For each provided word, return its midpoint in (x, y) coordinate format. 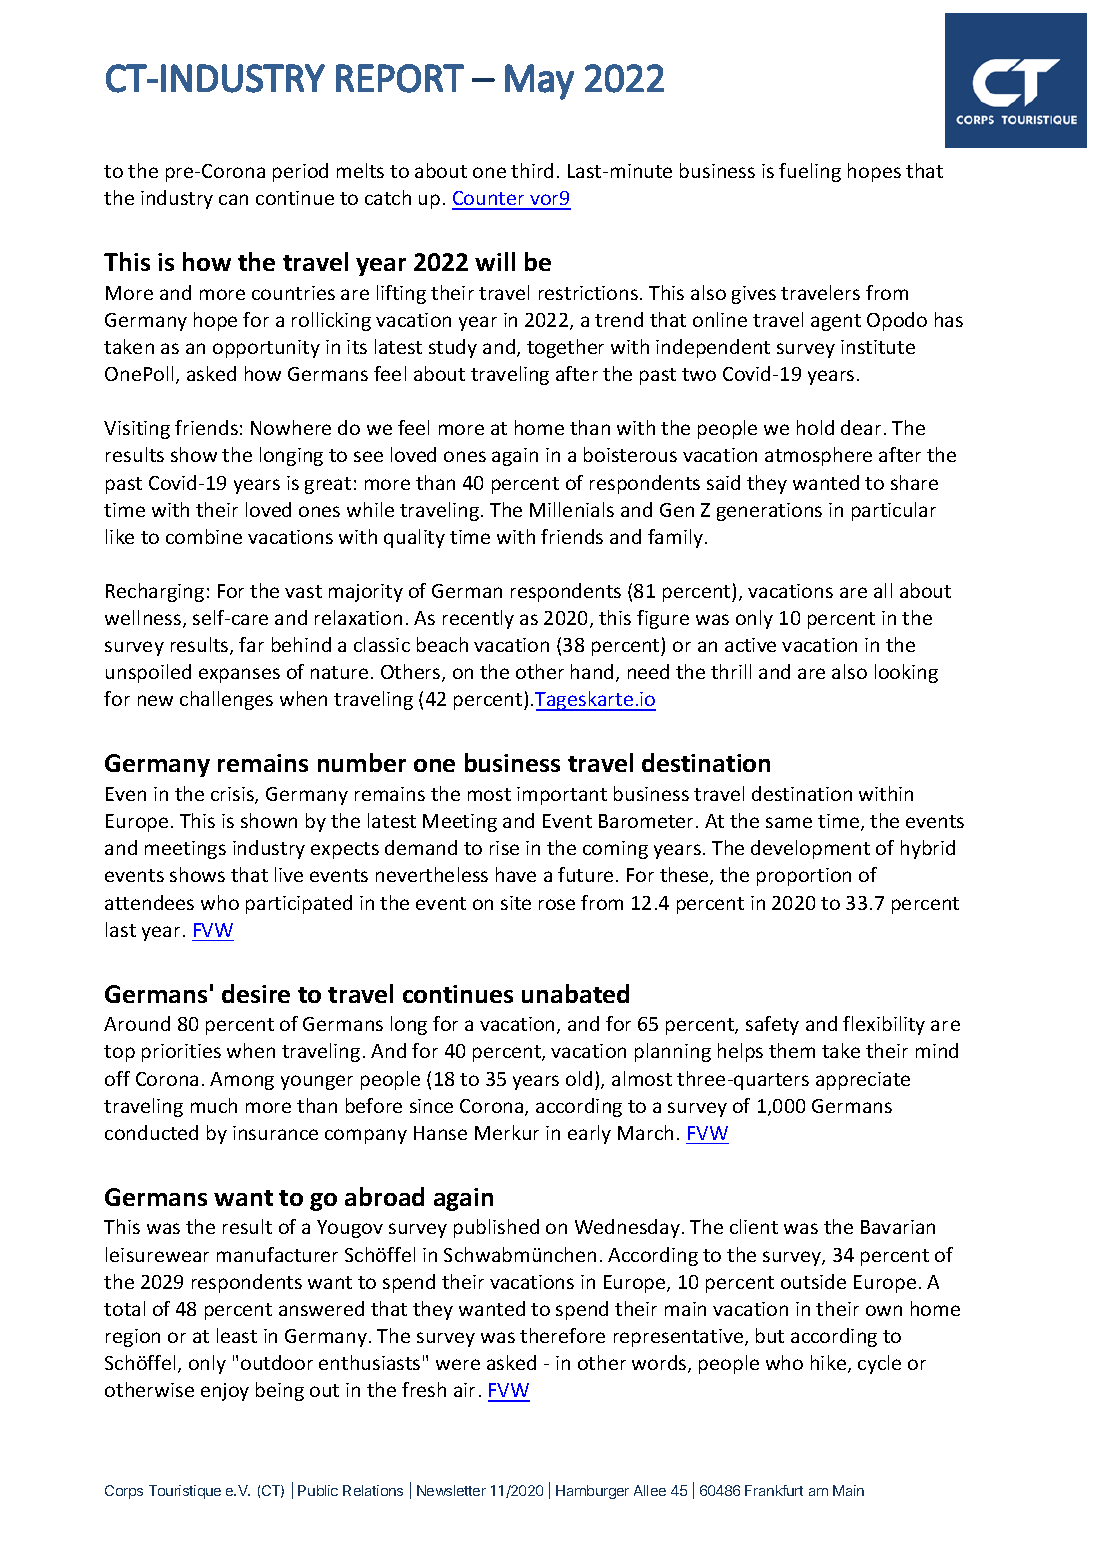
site (516, 903)
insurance (275, 1133)
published (496, 1228)
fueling (810, 172)
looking (906, 673)
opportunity (266, 349)
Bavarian (898, 1227)
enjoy (225, 1392)
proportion (804, 877)
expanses (239, 675)
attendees (149, 902)
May (539, 82)
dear (861, 427)
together (565, 348)
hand (592, 671)
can (233, 199)
